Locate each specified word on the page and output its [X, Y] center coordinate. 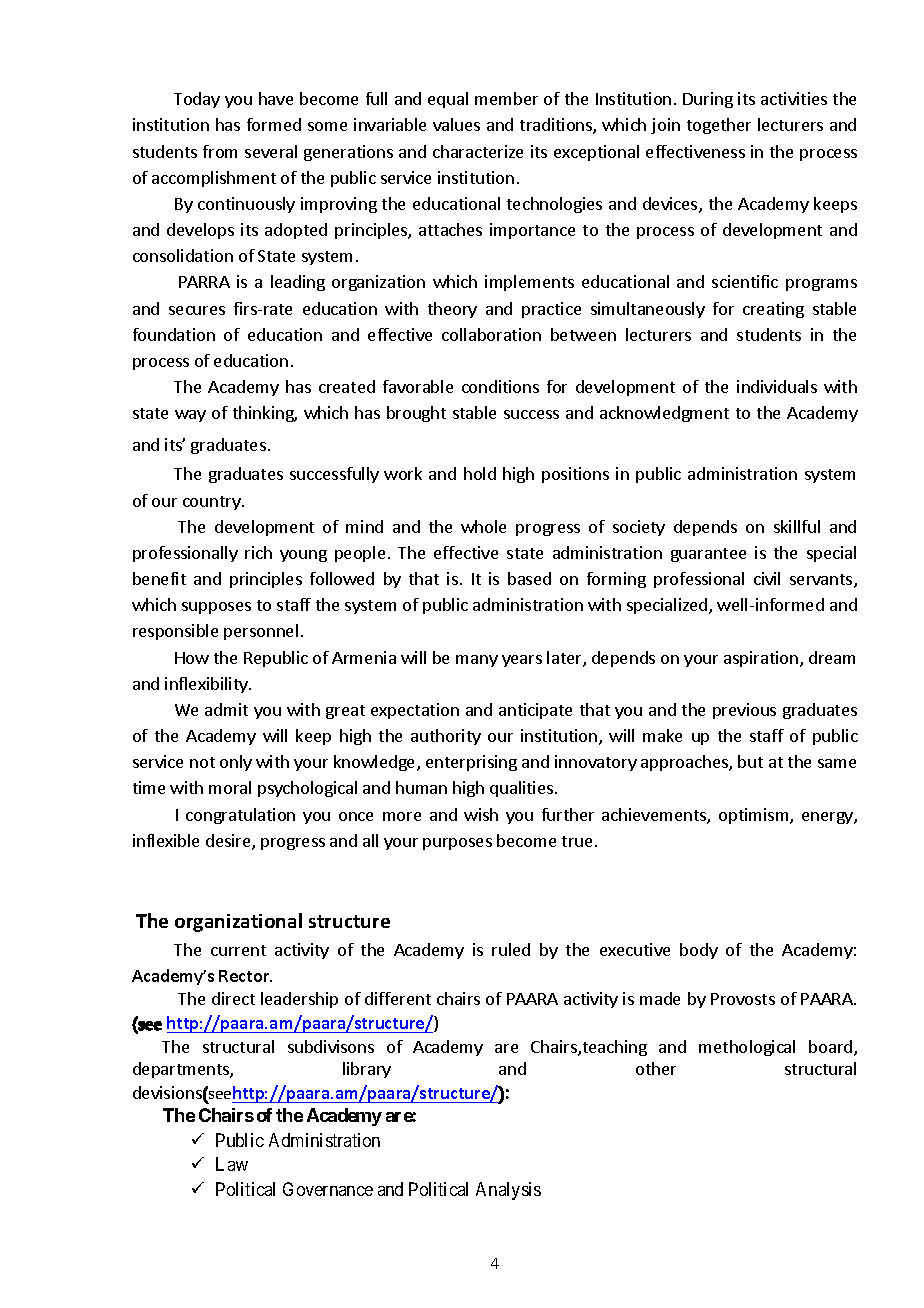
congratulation [240, 816]
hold [480, 473]
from [220, 151]
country [213, 503]
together [719, 126]
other [656, 1068]
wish [481, 814]
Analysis [508, 1191]
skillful [797, 526]
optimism [755, 816]
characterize [478, 151]
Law [232, 1164]
